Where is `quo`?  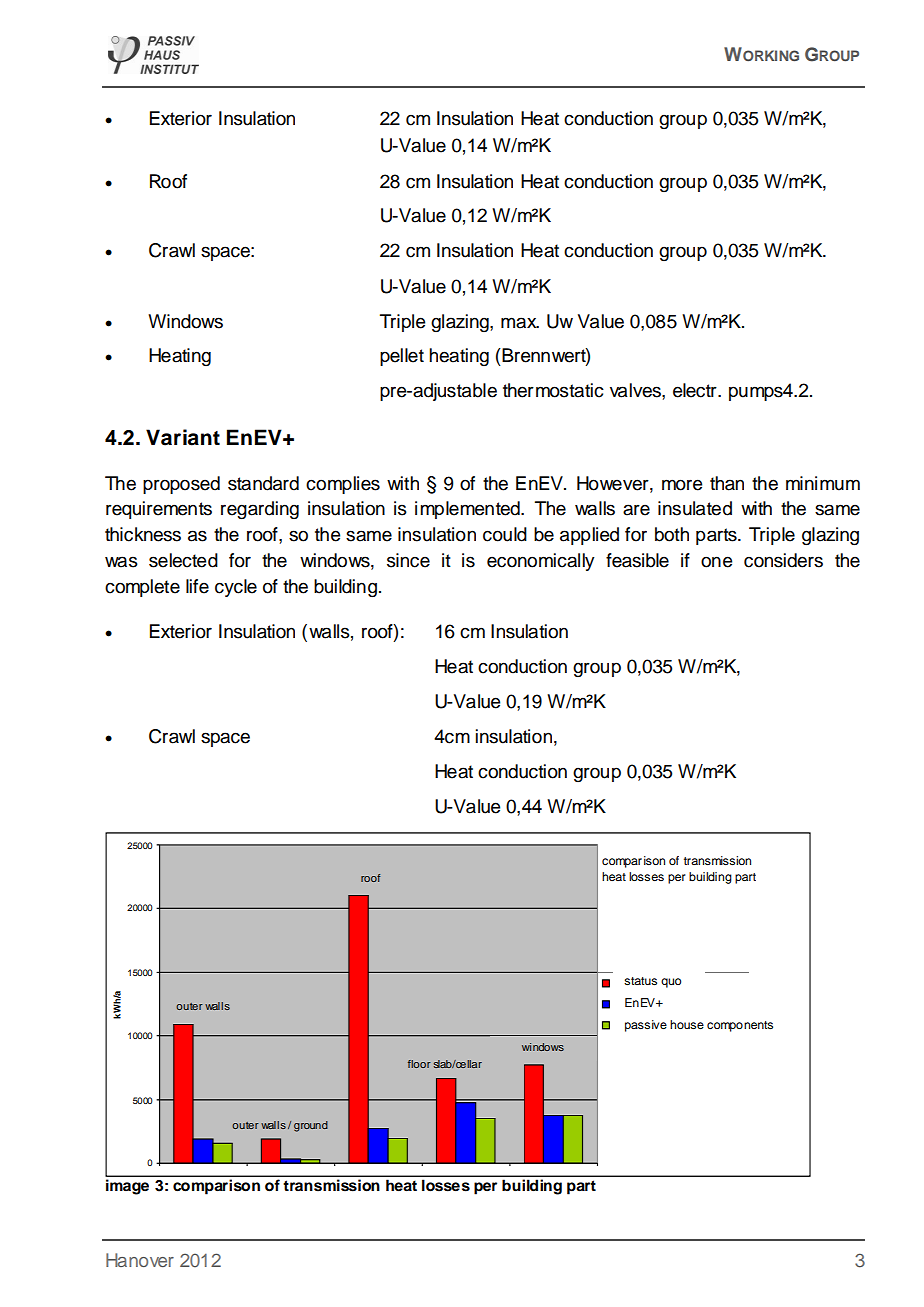
quo is located at coordinates (671, 983).
